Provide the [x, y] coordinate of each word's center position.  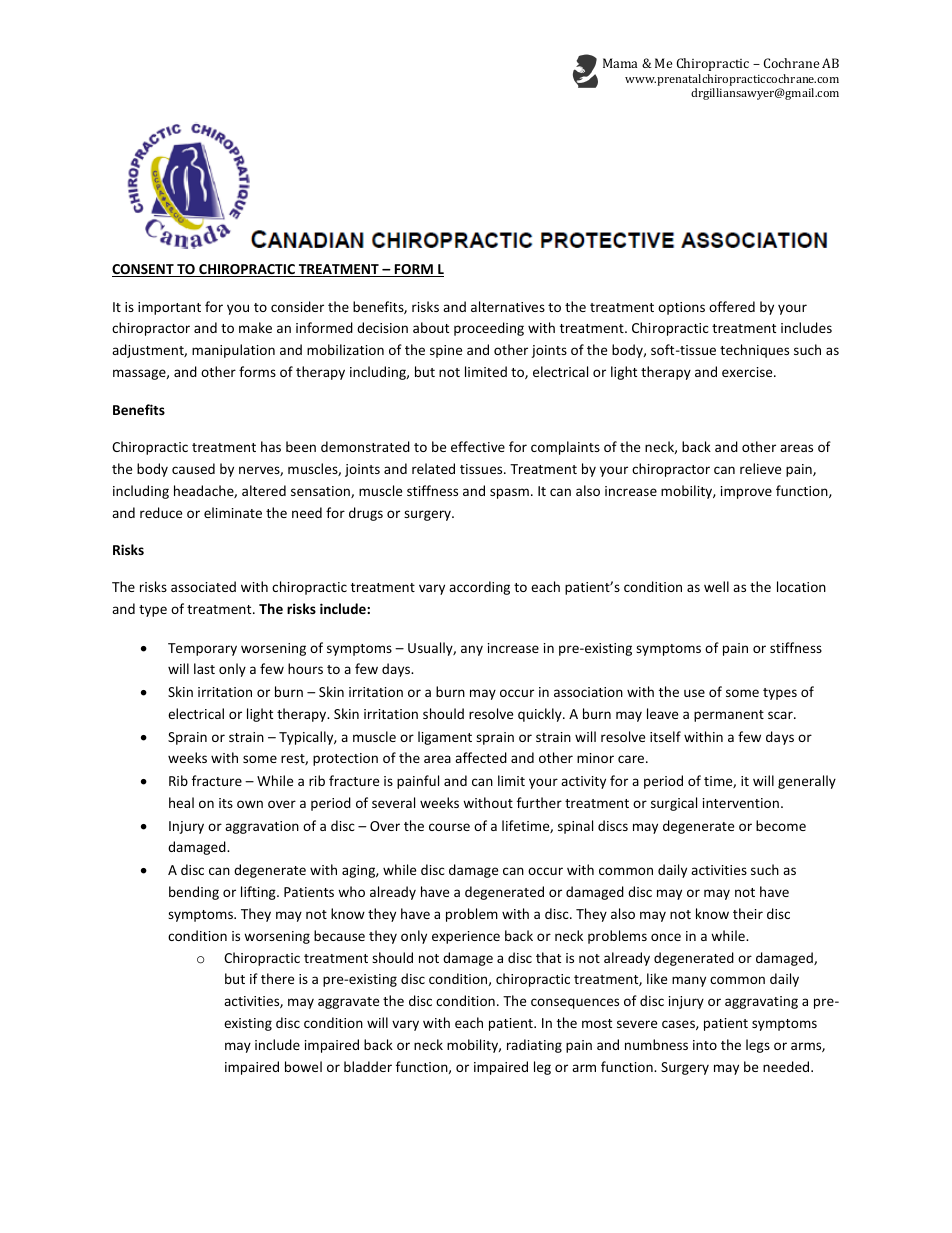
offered [732, 306]
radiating [534, 1046]
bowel [303, 1066]
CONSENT [144, 270]
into [705, 1045]
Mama [620, 63]
